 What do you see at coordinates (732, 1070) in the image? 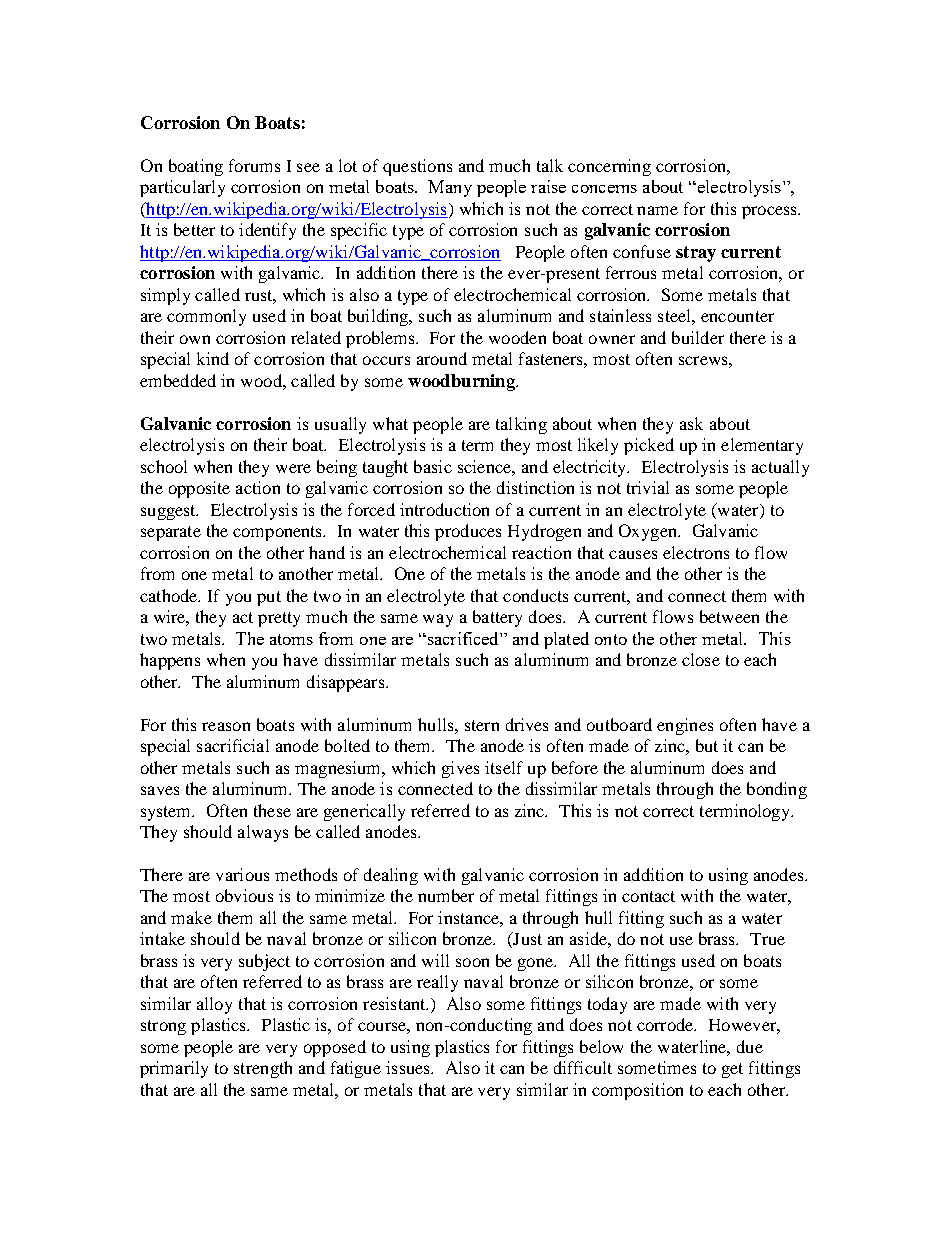
I see `get` at bounding box center [732, 1070].
